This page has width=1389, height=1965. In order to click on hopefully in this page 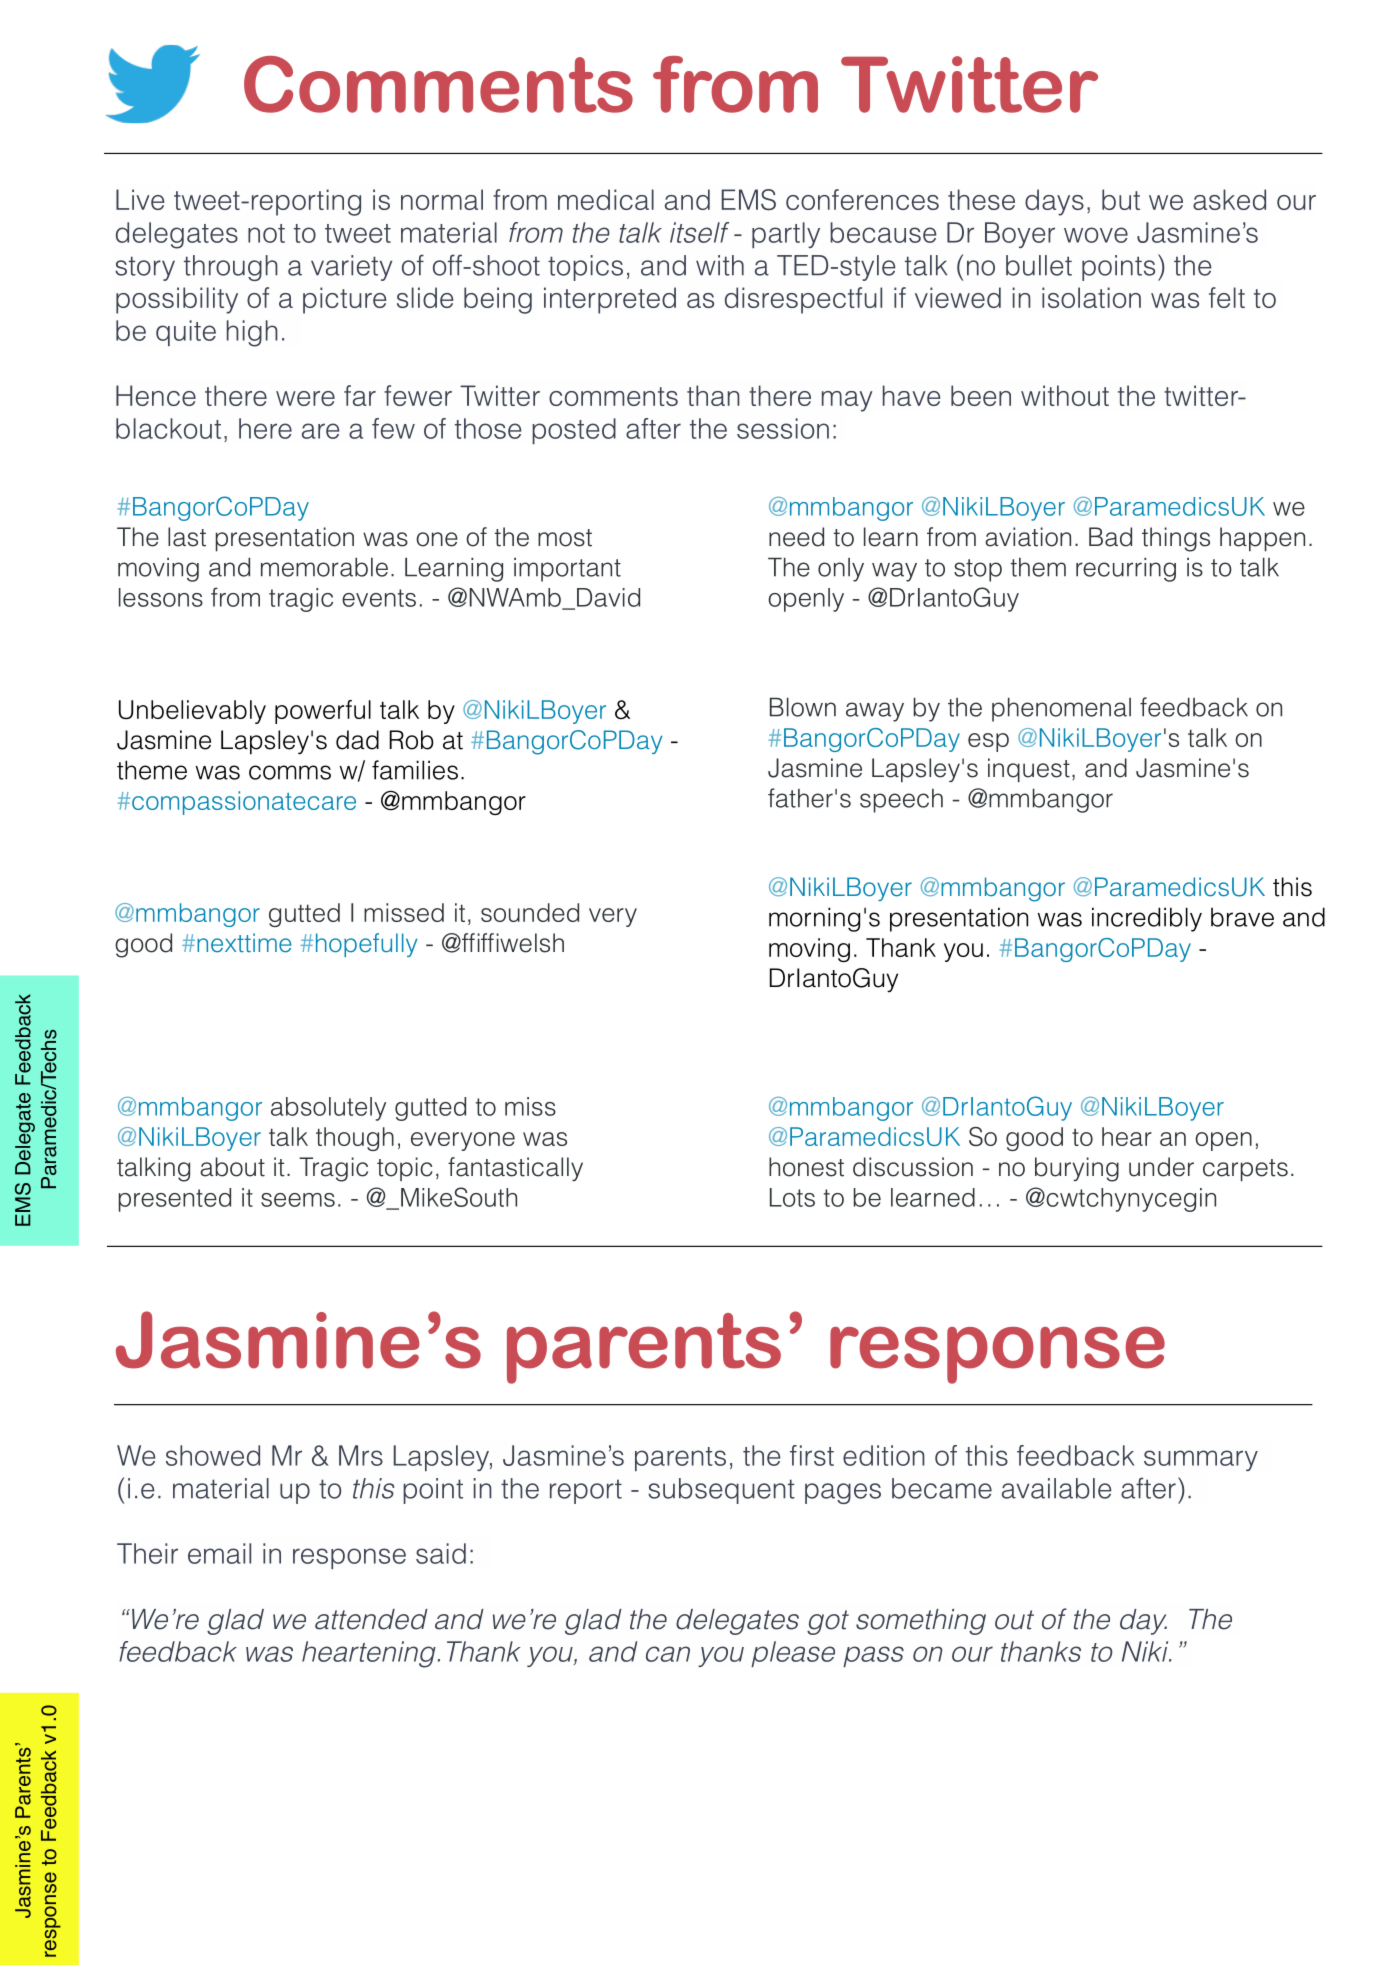, I will do `click(367, 945)`.
